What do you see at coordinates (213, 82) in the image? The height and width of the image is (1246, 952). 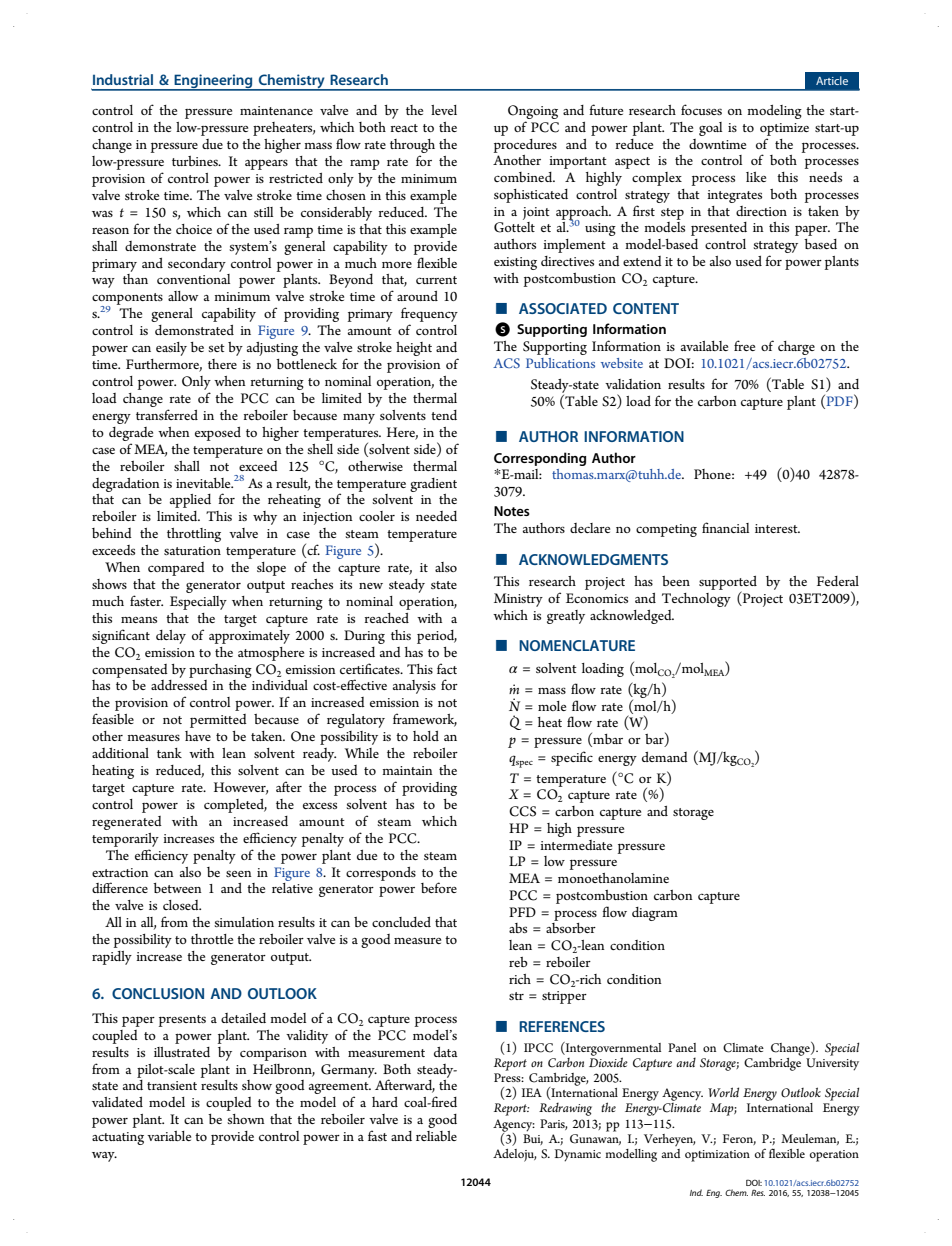 I see `Engineering` at bounding box center [213, 82].
